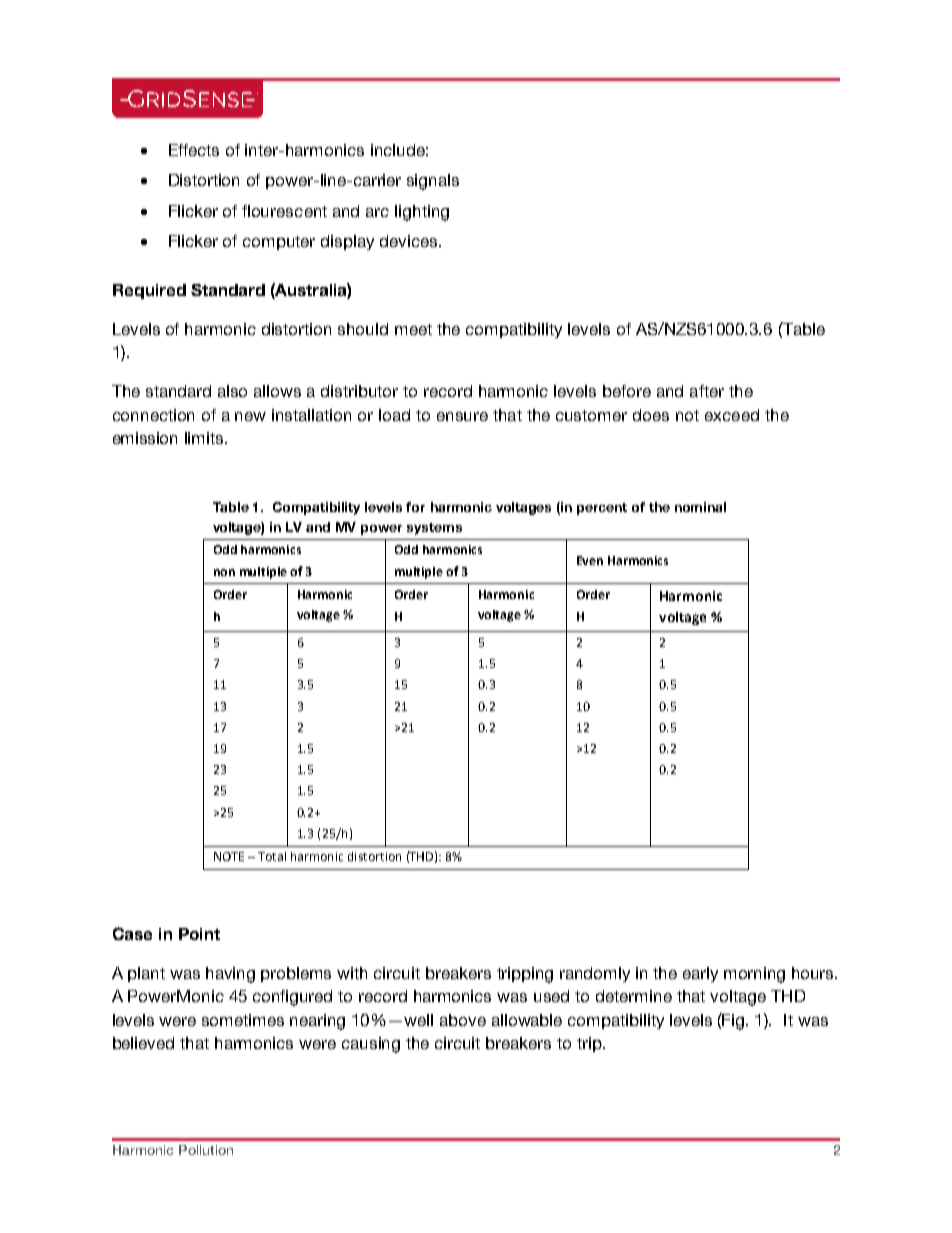 The image size is (952, 1233). Describe the element at coordinates (551, 996) in the document. I see `used` at that location.
